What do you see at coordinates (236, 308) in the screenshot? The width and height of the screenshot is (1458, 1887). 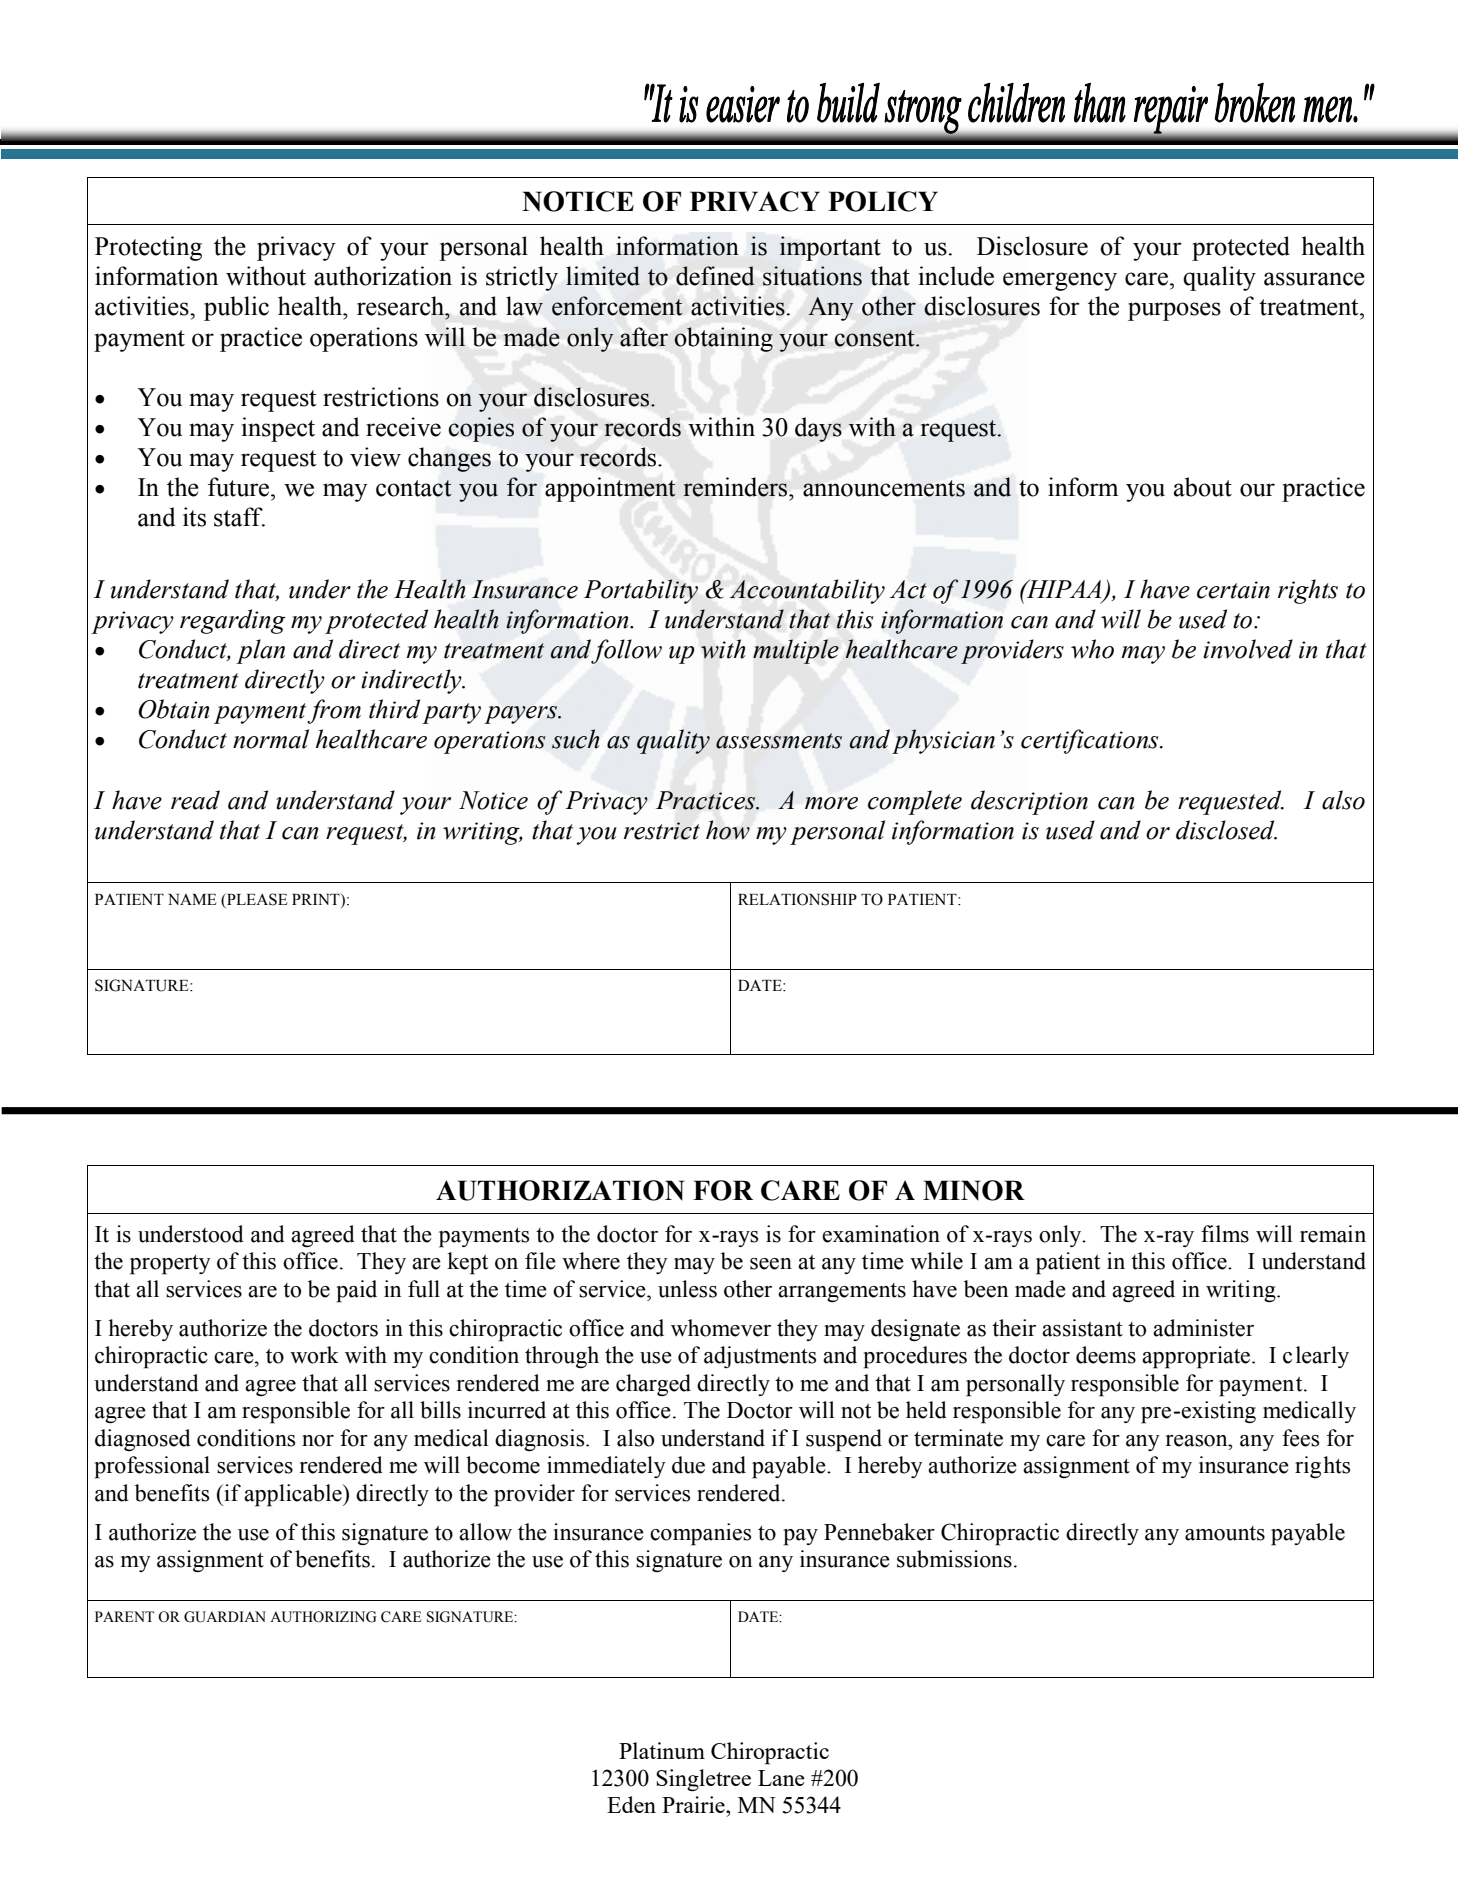 I see `public` at bounding box center [236, 308].
